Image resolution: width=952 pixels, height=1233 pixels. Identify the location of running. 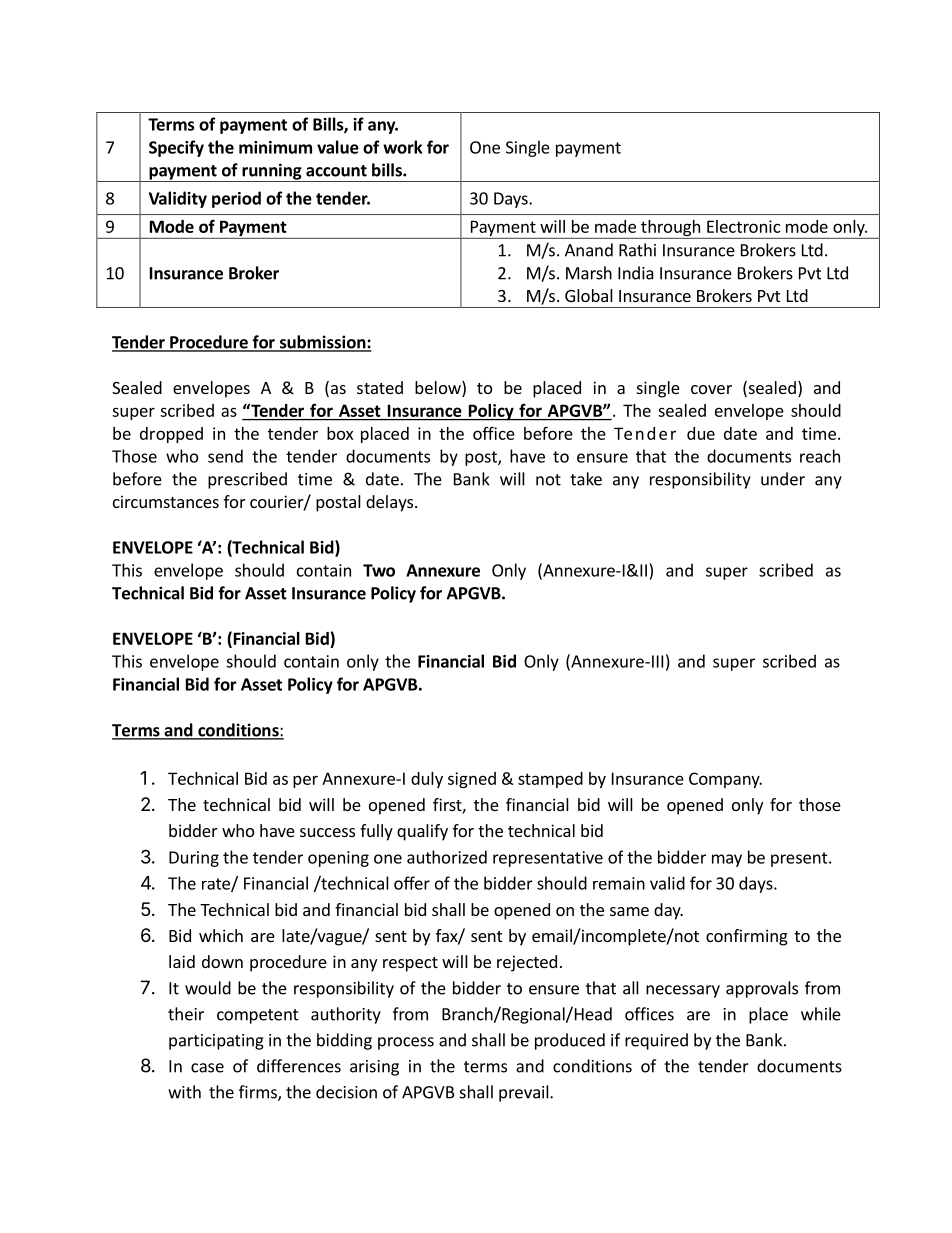
(272, 172).
